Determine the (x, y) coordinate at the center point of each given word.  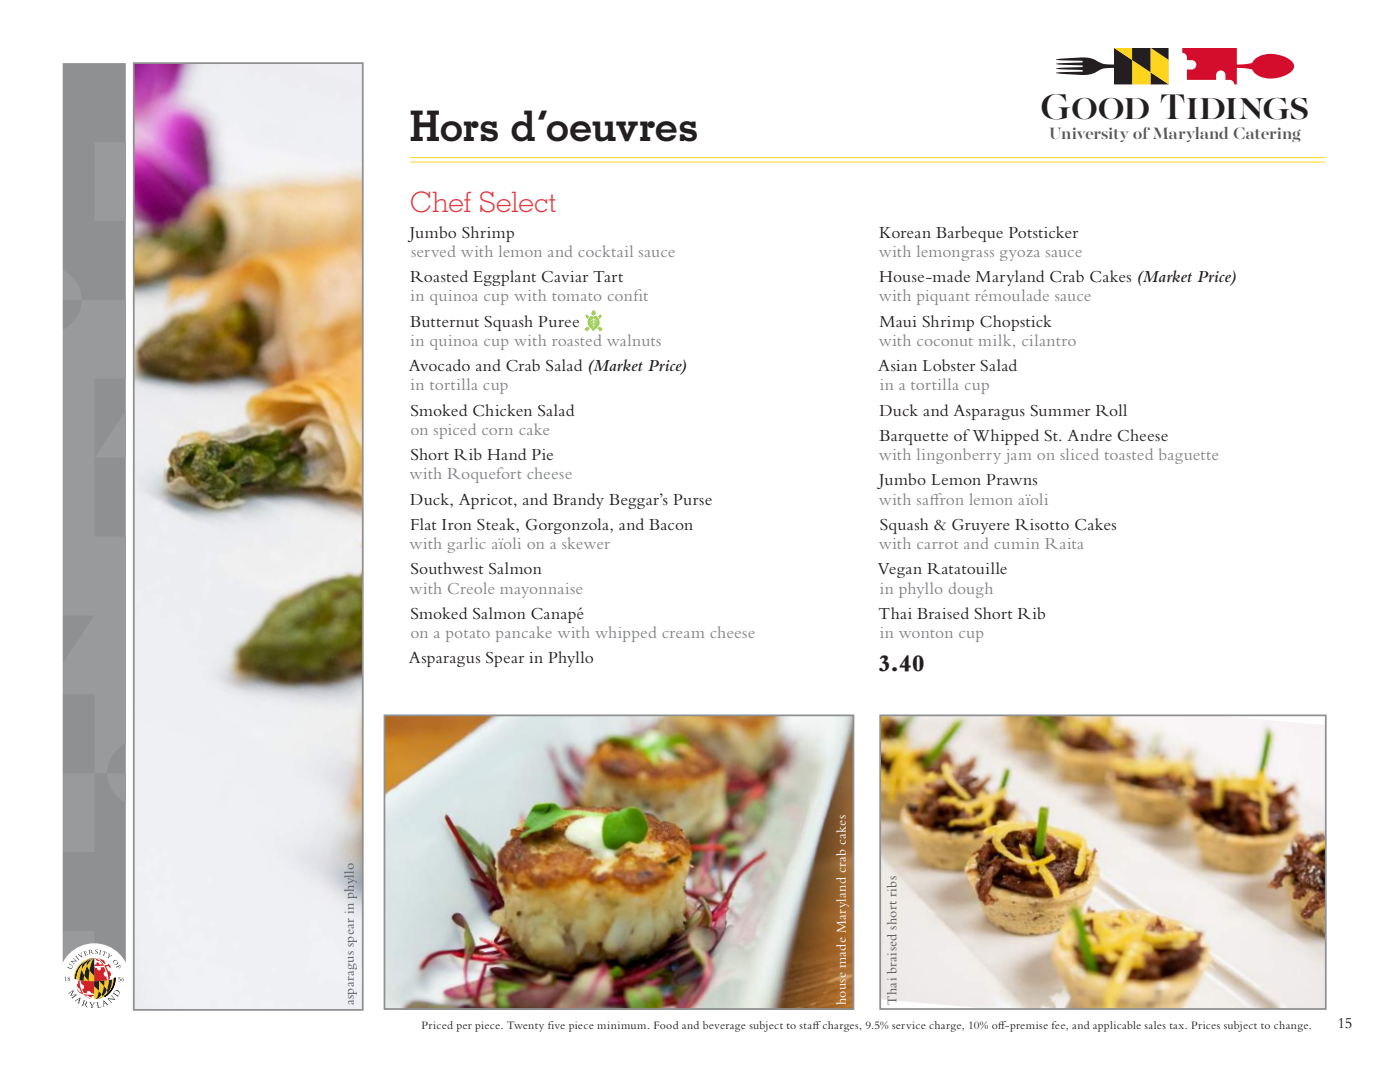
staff (810, 1025)
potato (468, 636)
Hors (454, 126)
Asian (897, 365)
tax (1178, 1026)
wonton (926, 634)
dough (971, 590)
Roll (1111, 410)
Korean (905, 232)
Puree (558, 321)
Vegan (900, 570)
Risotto (1042, 524)
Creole (471, 588)
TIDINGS (1234, 107)
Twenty (525, 1026)
